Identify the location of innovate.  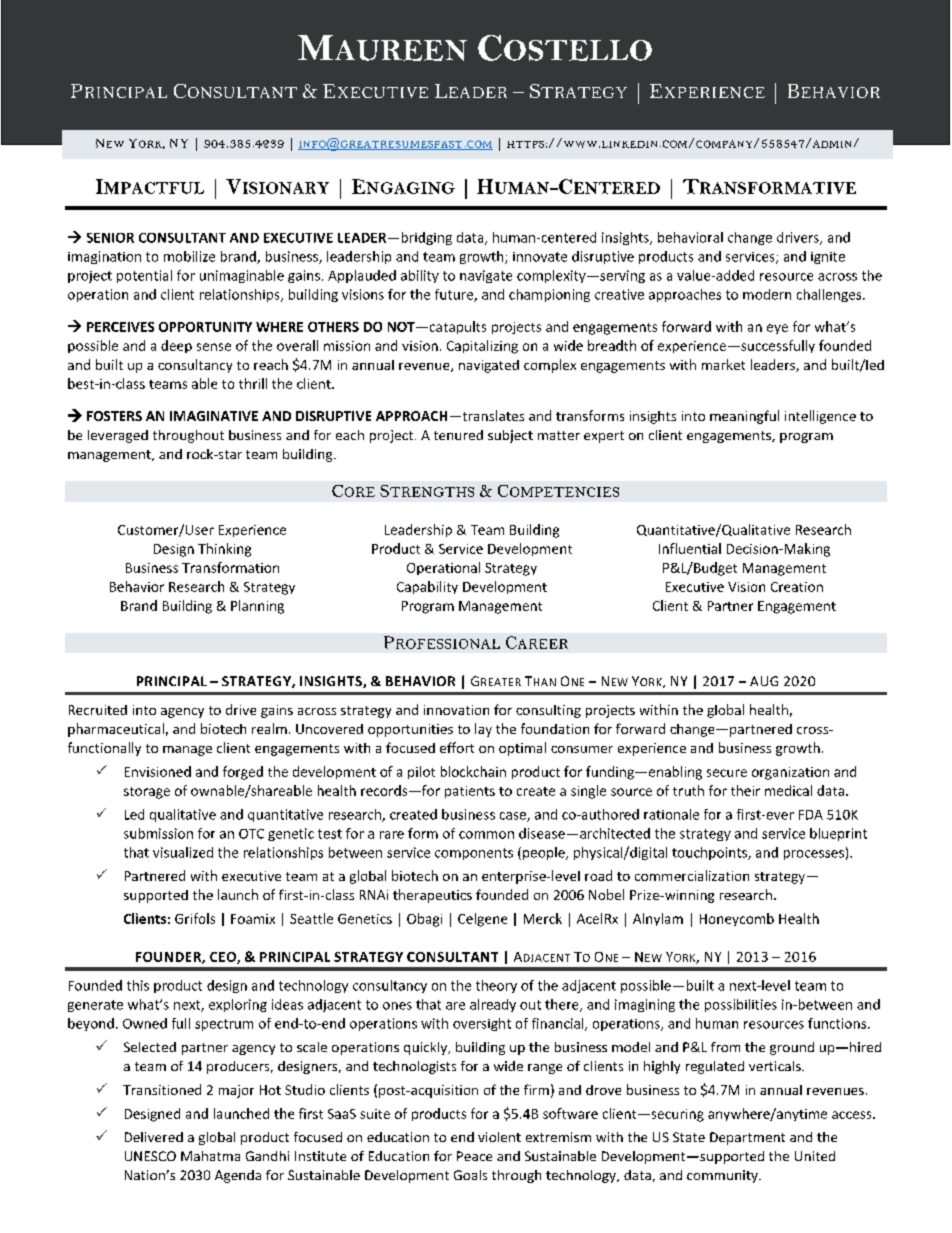
(540, 257).
